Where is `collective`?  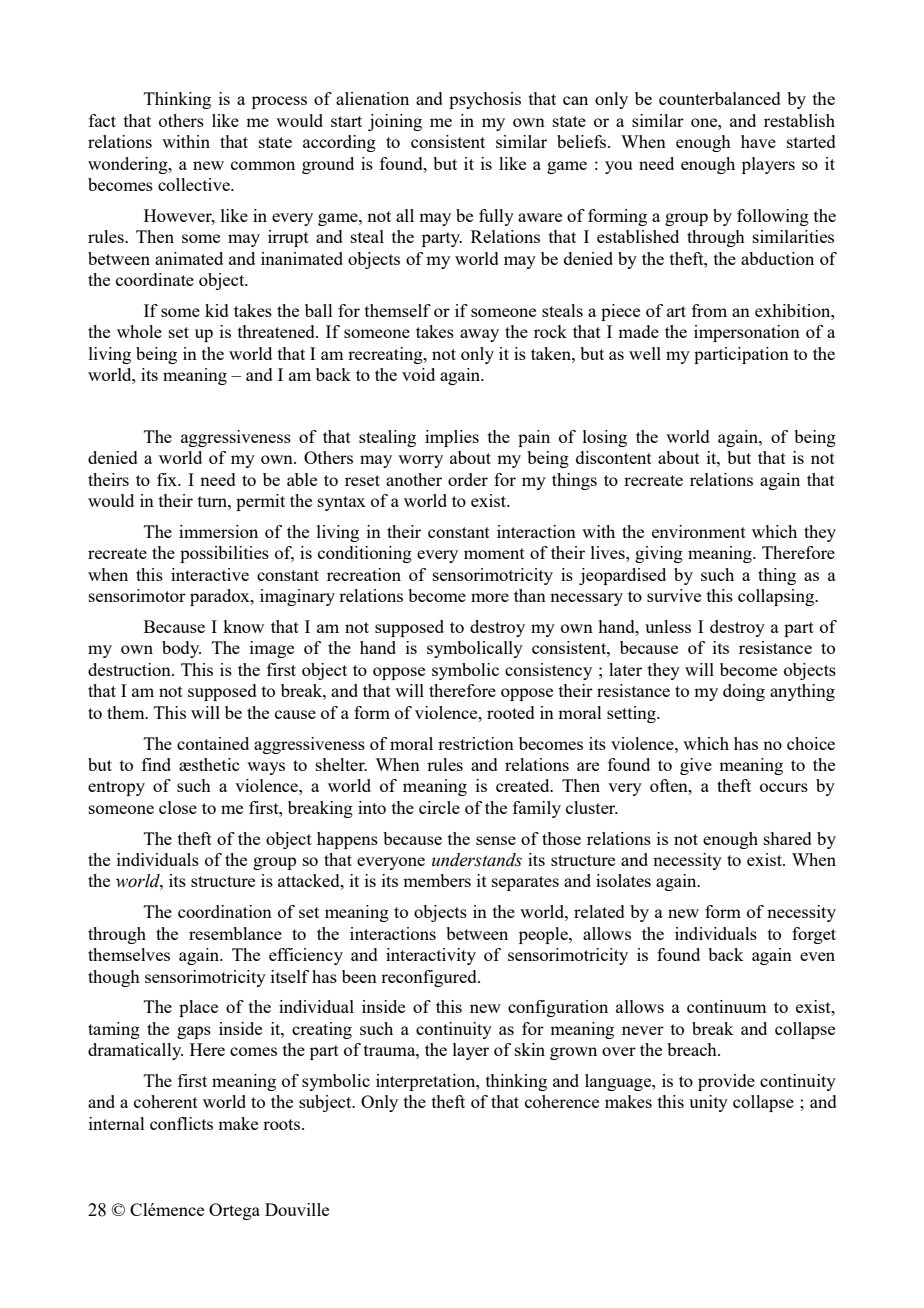 collective is located at coordinates (195, 184).
